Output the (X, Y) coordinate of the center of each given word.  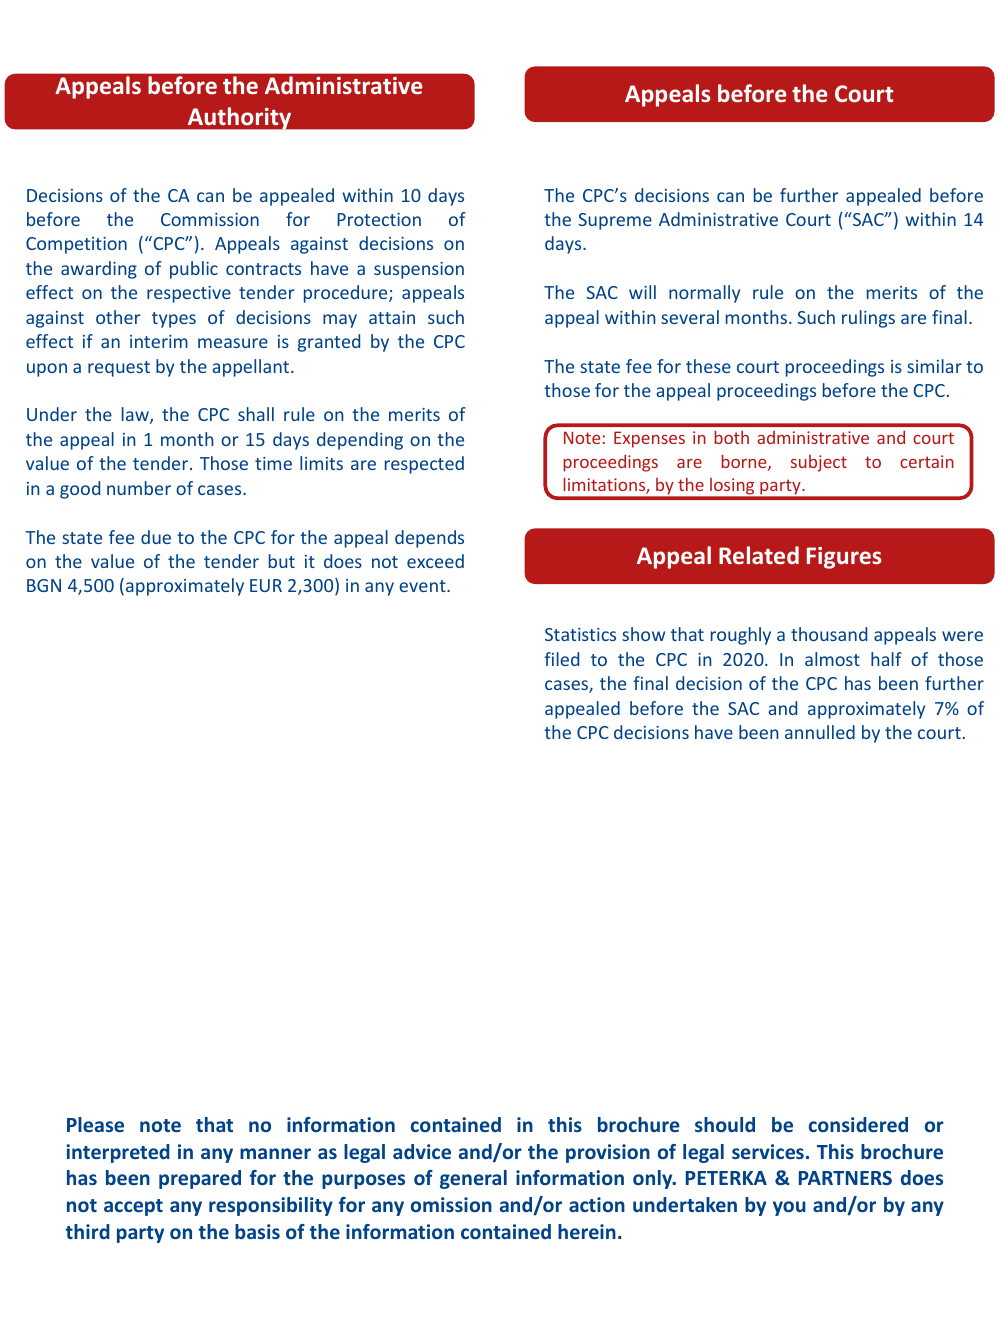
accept (133, 1207)
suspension (419, 270)
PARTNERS (845, 1178)
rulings (868, 319)
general (473, 1179)
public (194, 270)
